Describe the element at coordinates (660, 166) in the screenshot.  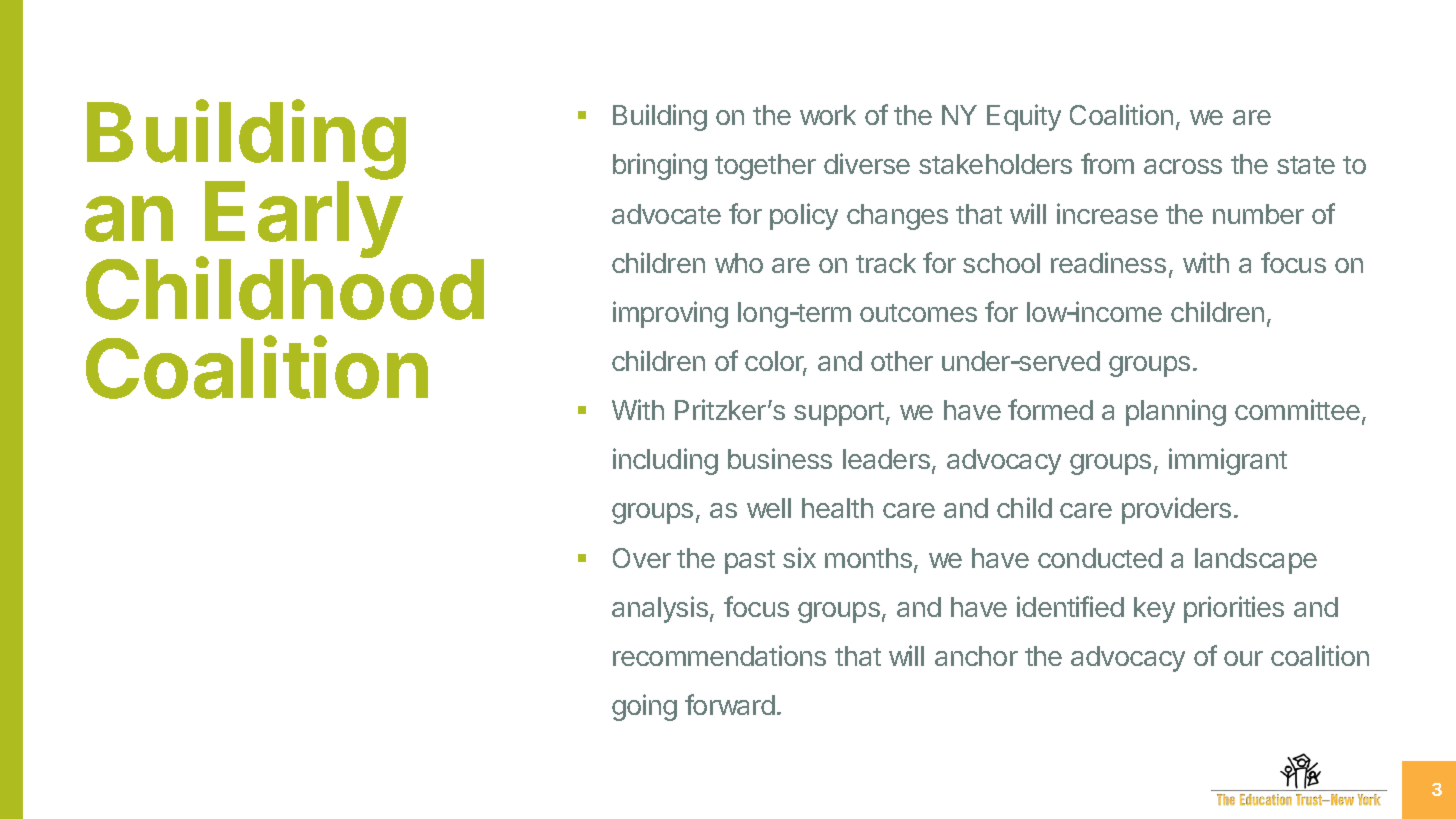
I see `bringing` at that location.
